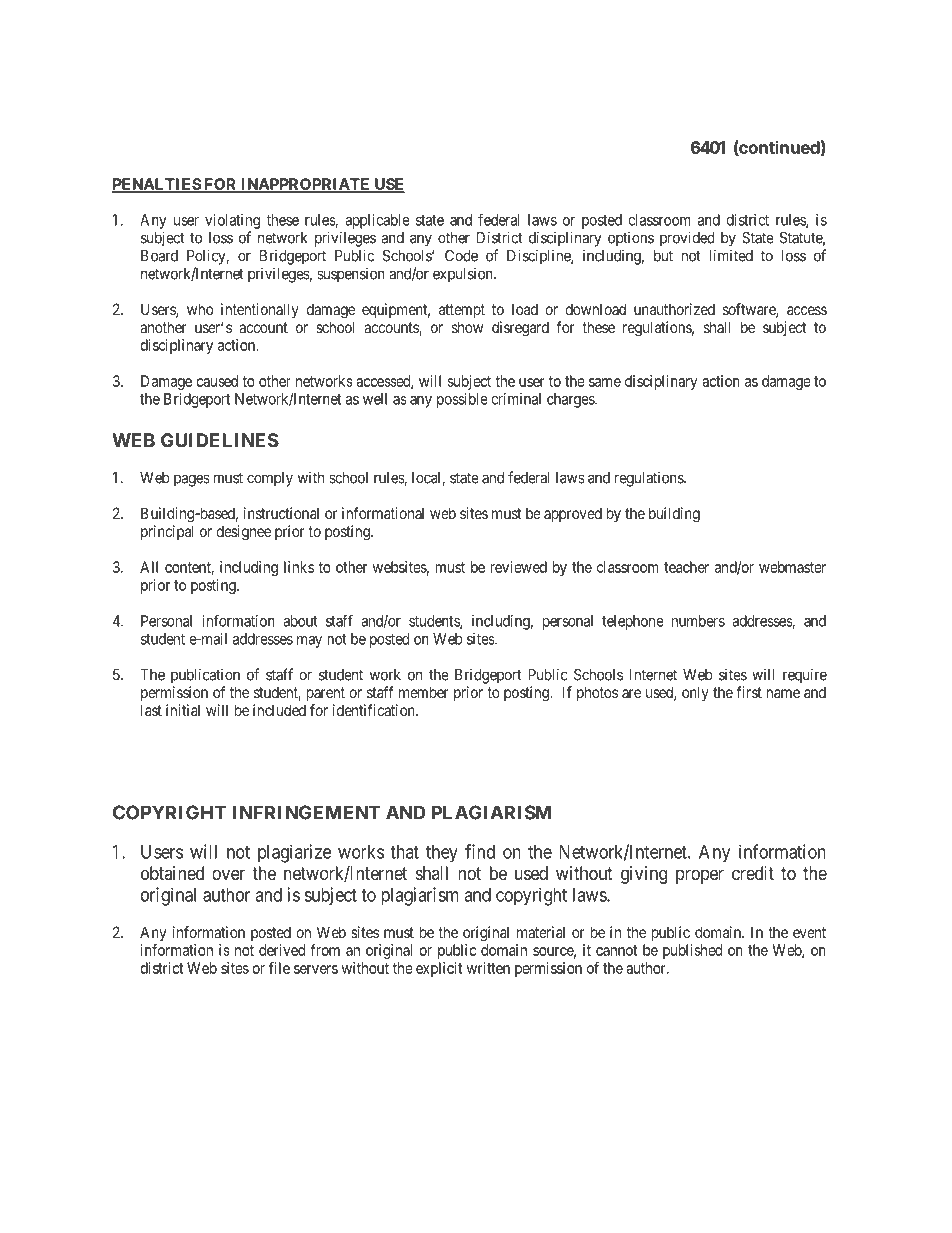 Image resolution: width=952 pixels, height=1233 pixels. Describe the element at coordinates (687, 239) in the document. I see `provided` at that location.
